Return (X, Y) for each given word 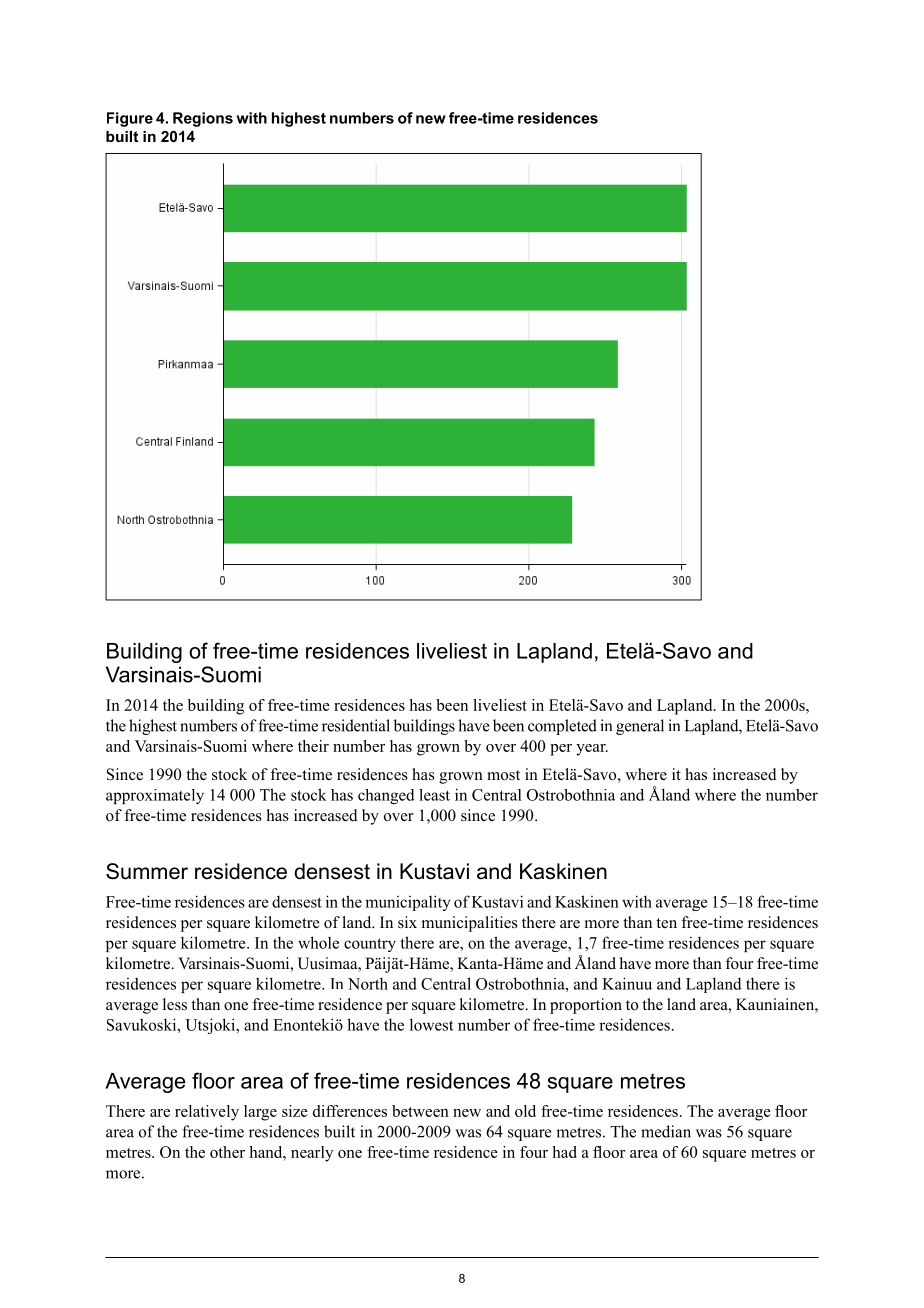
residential (356, 725)
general (640, 727)
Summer (147, 871)
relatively (207, 1113)
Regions (203, 119)
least (434, 795)
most (503, 775)
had (564, 1152)
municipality (408, 903)
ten (666, 923)
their (313, 746)
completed (562, 727)
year (592, 750)
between (420, 1111)
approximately (155, 796)
